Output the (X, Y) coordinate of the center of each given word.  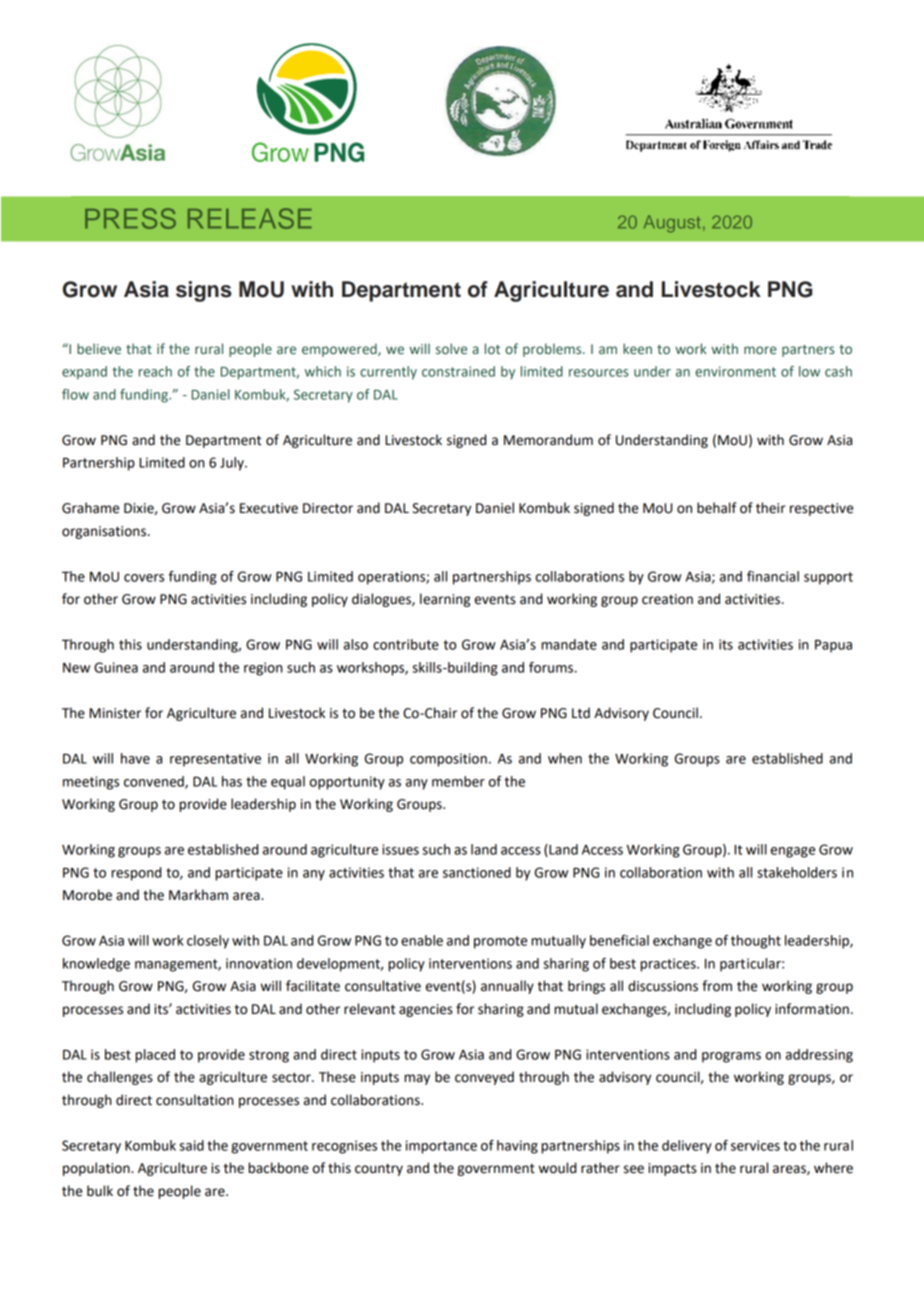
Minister (115, 713)
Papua (833, 646)
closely (208, 942)
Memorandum (548, 440)
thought (756, 942)
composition (448, 760)
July (233, 464)
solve (451, 348)
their (771, 508)
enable (422, 940)
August (672, 224)
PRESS (130, 218)
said (191, 1145)
